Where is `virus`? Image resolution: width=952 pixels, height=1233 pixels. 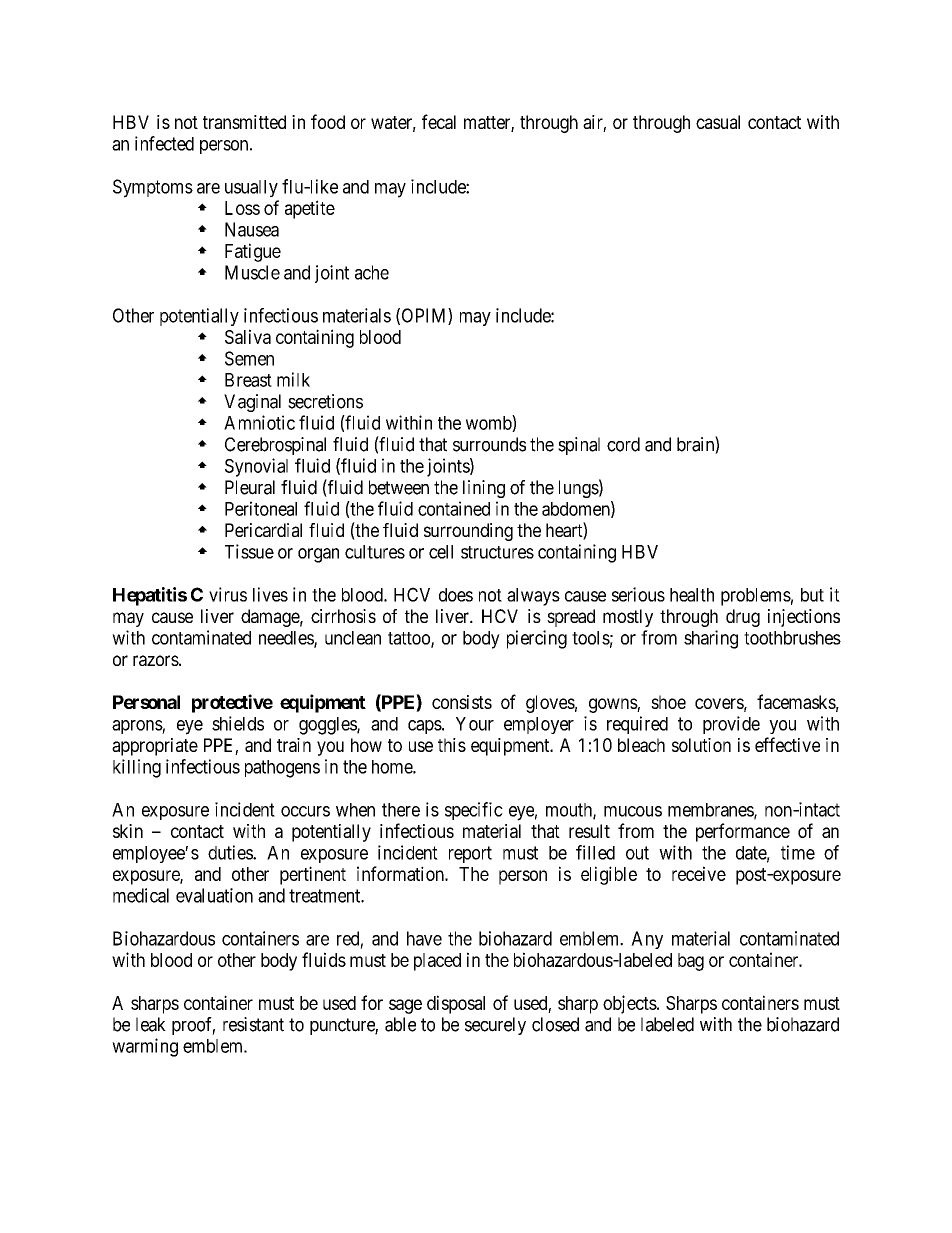 virus is located at coordinates (228, 594).
